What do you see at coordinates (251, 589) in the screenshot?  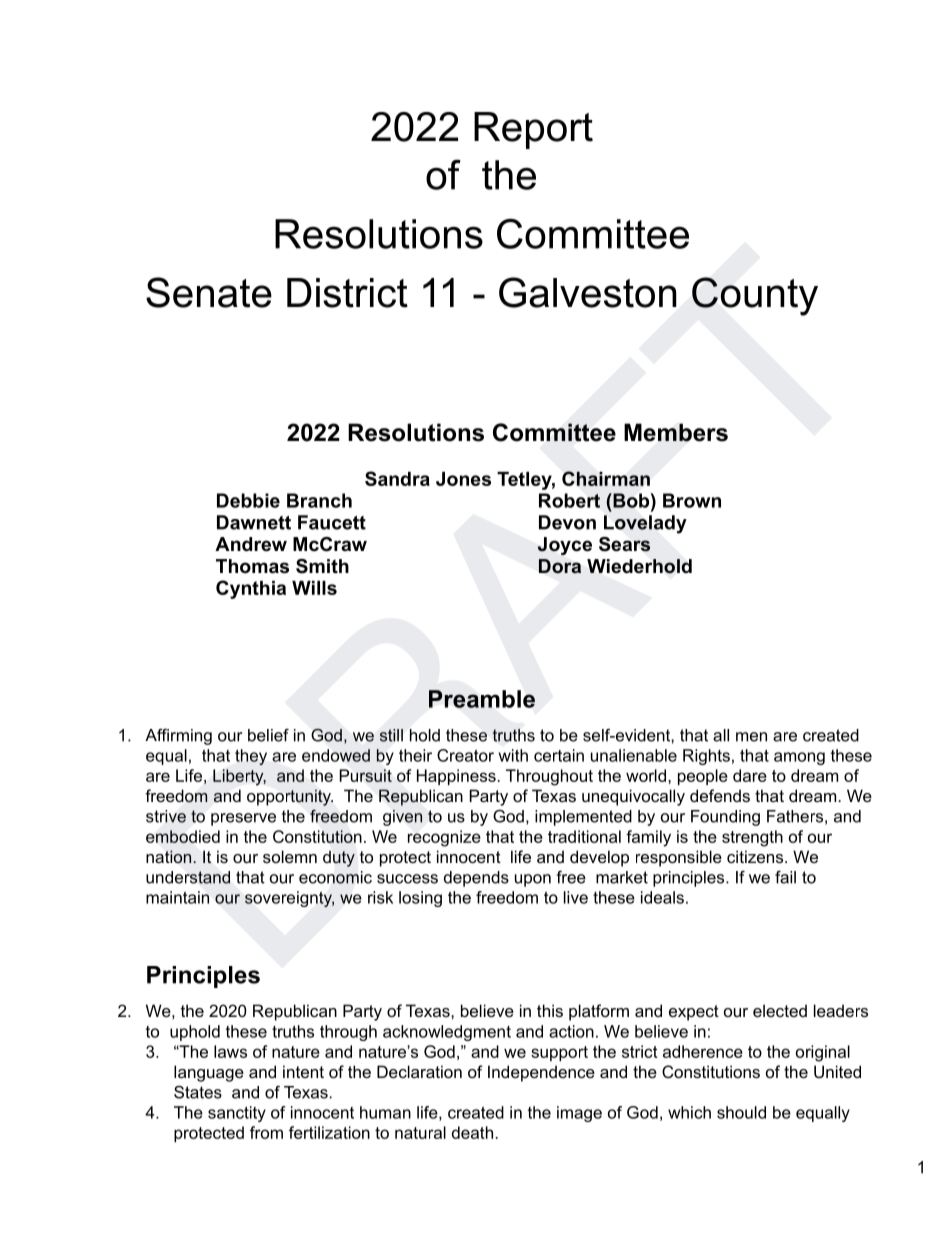 I see `Cynthia` at bounding box center [251, 589].
